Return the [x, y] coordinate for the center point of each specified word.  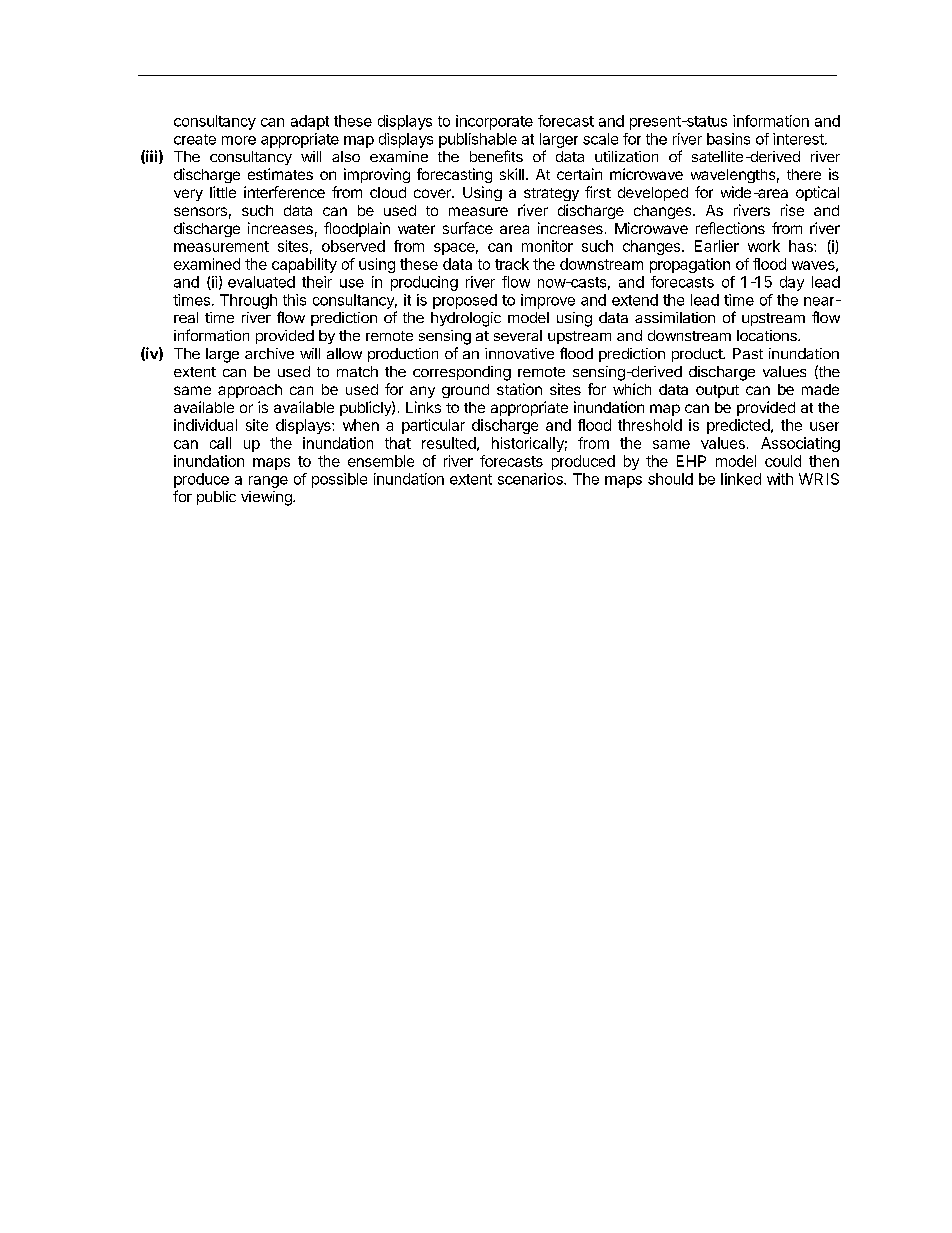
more [239, 140]
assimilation [675, 317]
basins [728, 139]
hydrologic [466, 319]
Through [248, 301]
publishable [478, 140]
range [268, 482]
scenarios [531, 479]
